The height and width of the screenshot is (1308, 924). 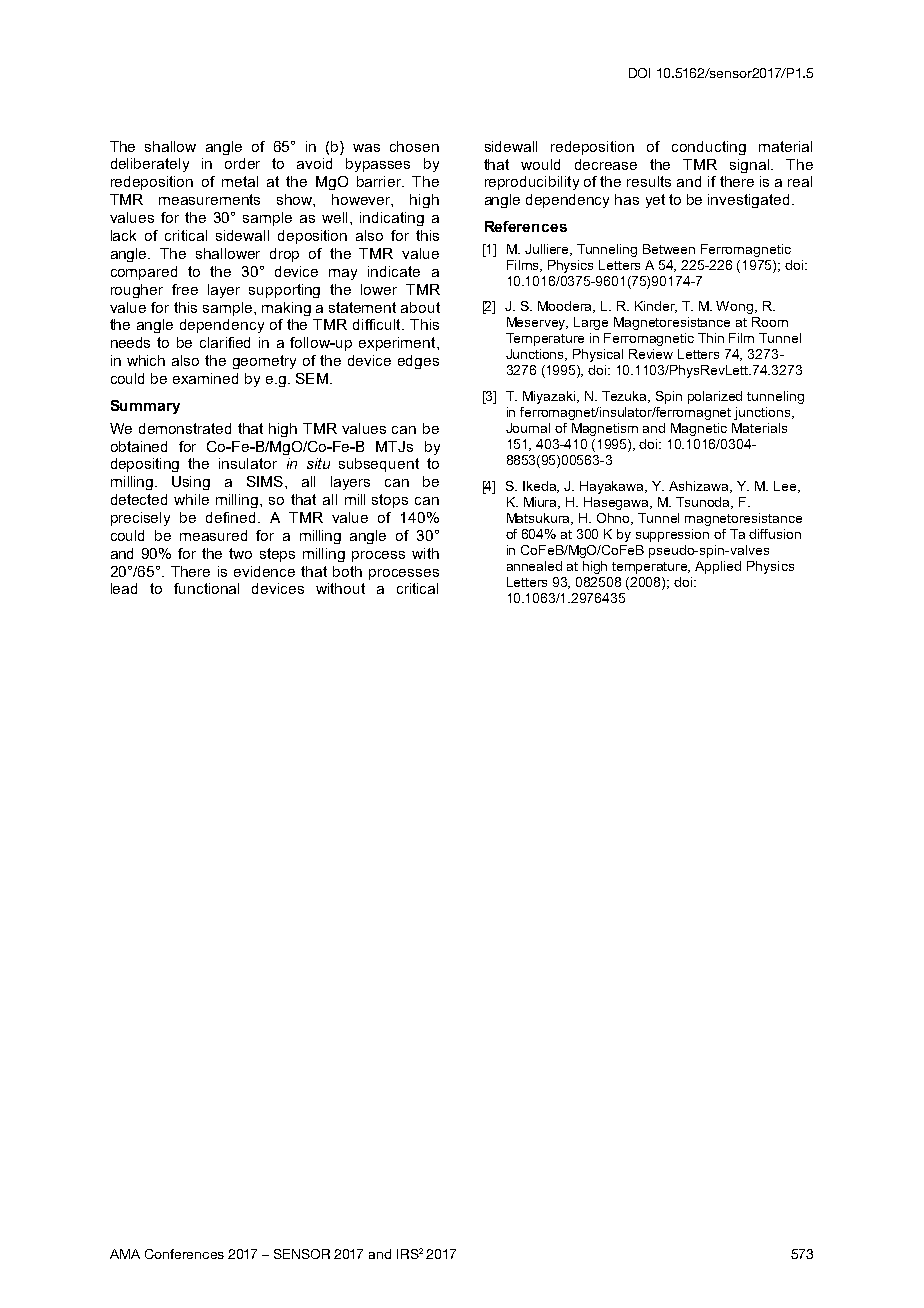 What do you see at coordinates (672, 535) in the screenshot?
I see `suppression` at bounding box center [672, 535].
